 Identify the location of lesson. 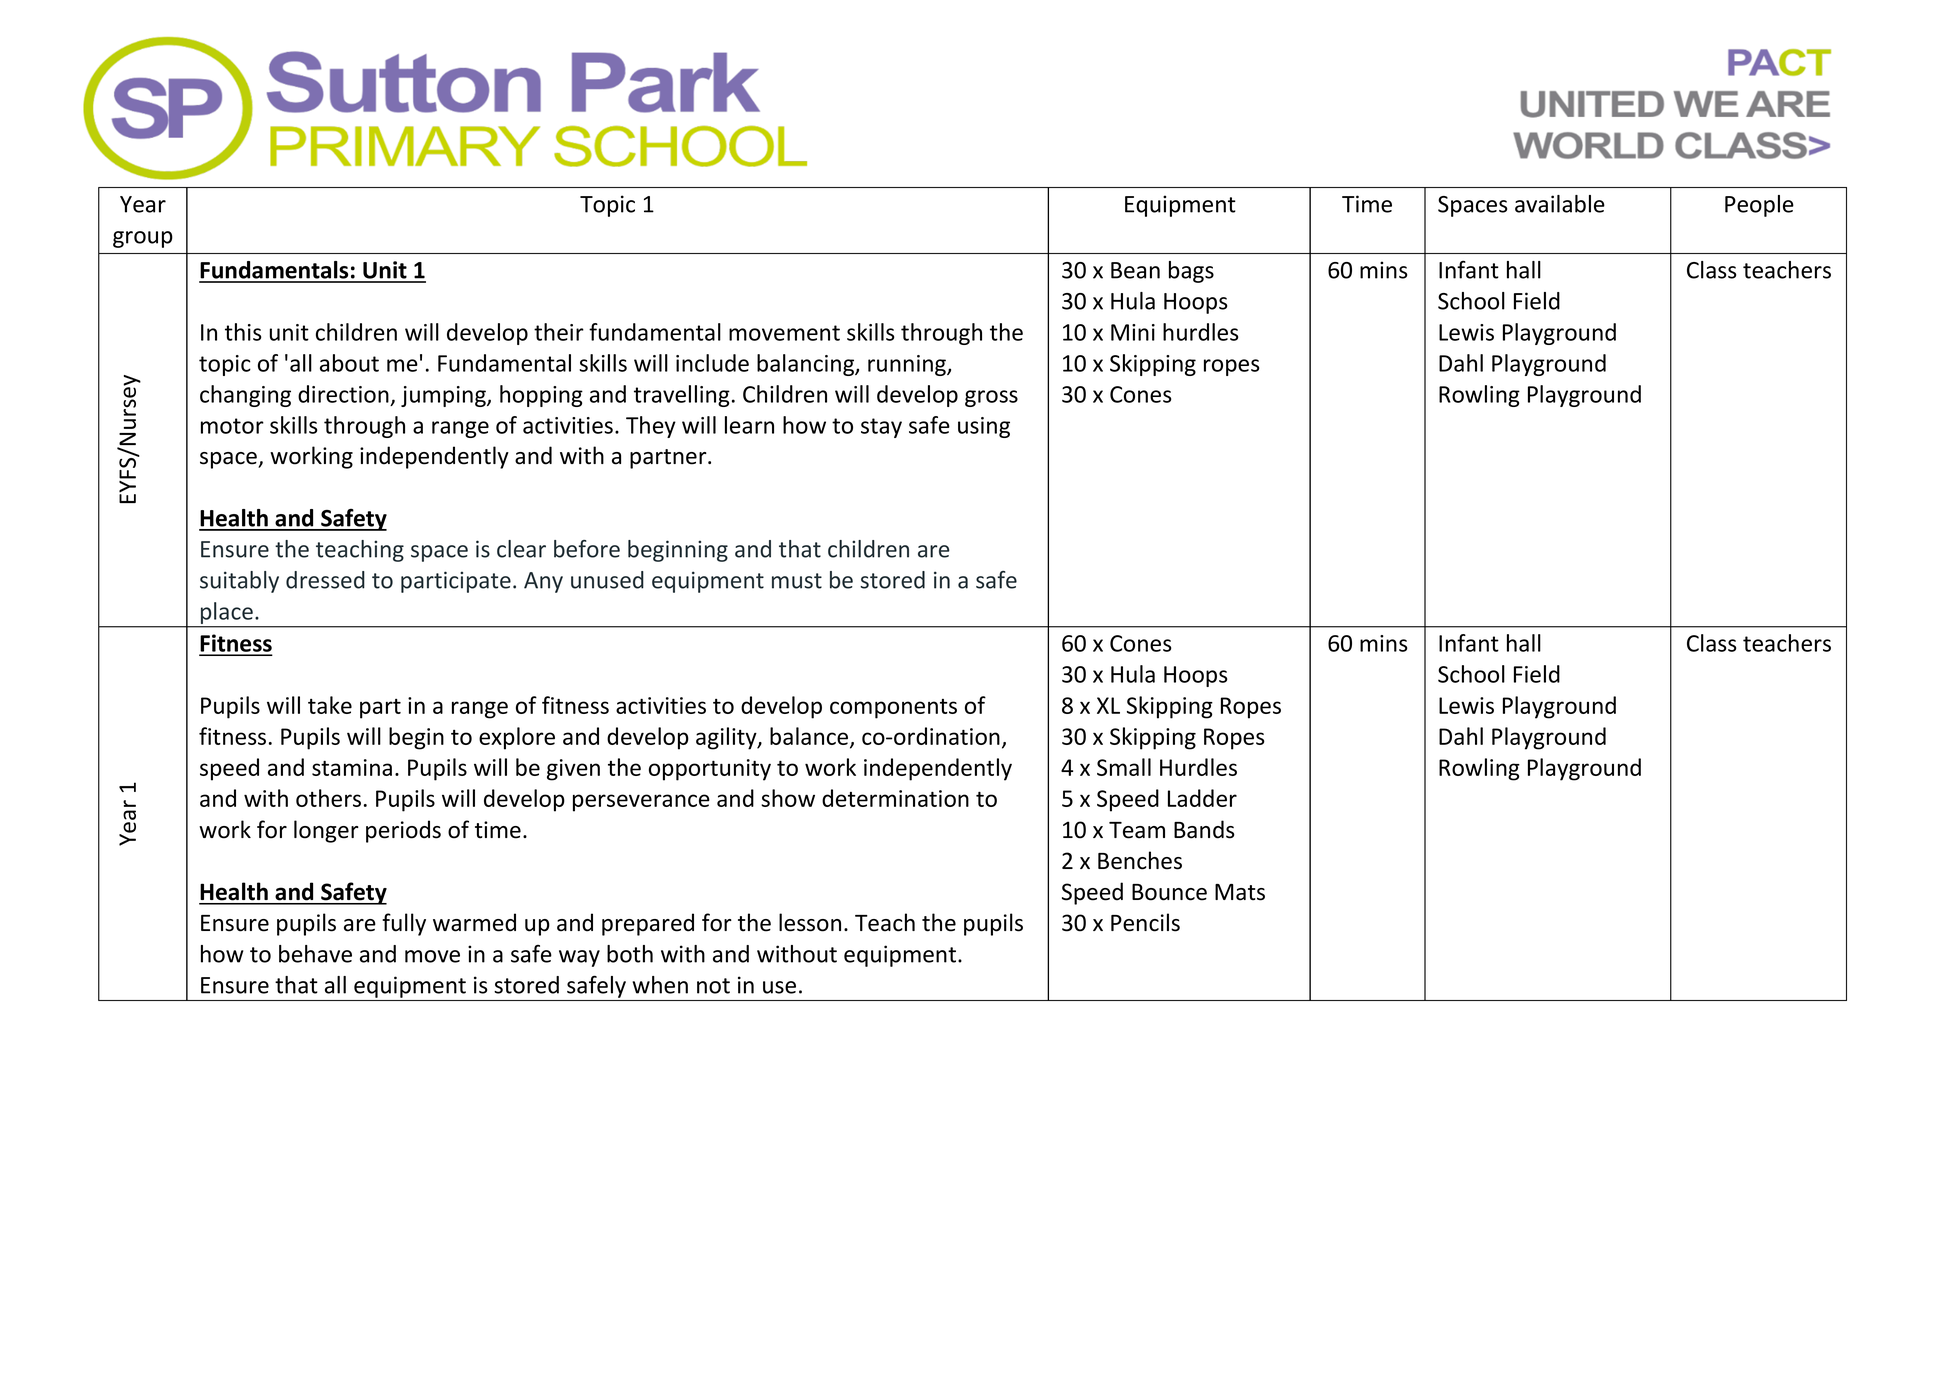
(810, 922).
